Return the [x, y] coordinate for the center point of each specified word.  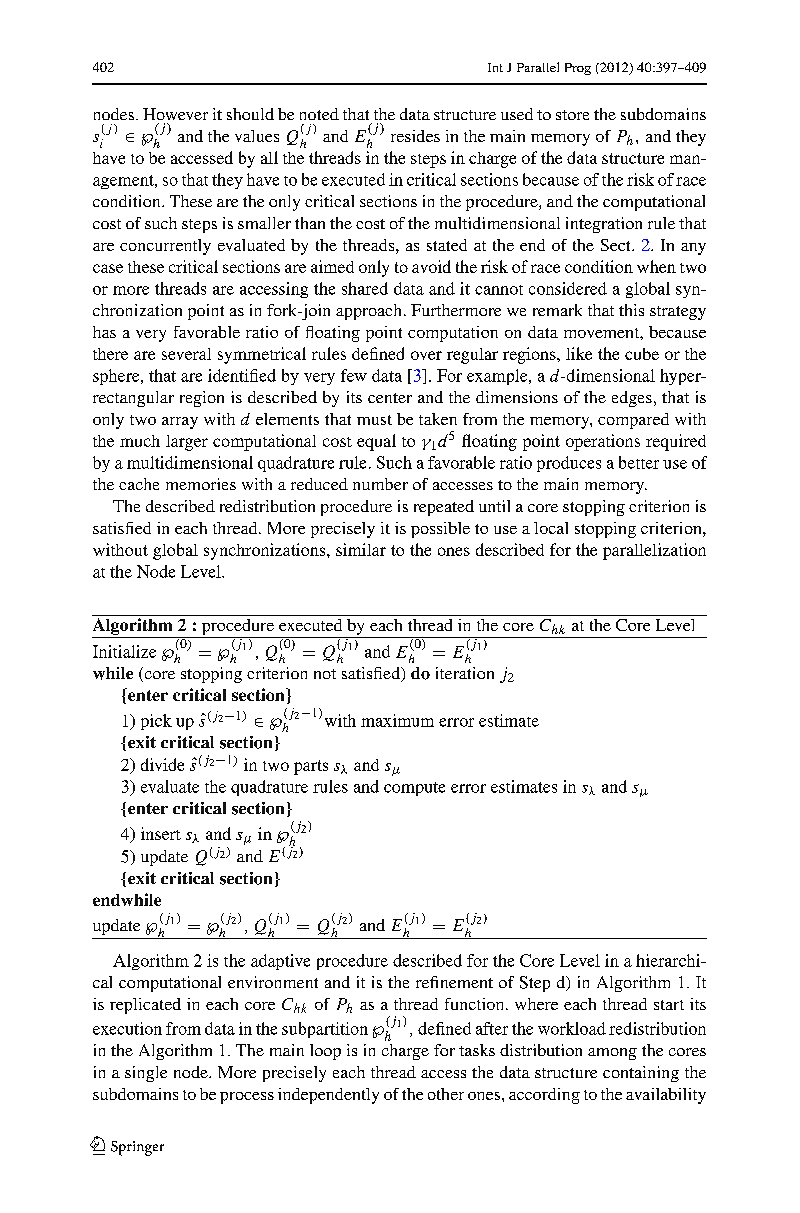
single [146, 1074]
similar [361, 549]
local [551, 528]
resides [415, 136]
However [175, 114]
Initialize [124, 651]
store [572, 115]
